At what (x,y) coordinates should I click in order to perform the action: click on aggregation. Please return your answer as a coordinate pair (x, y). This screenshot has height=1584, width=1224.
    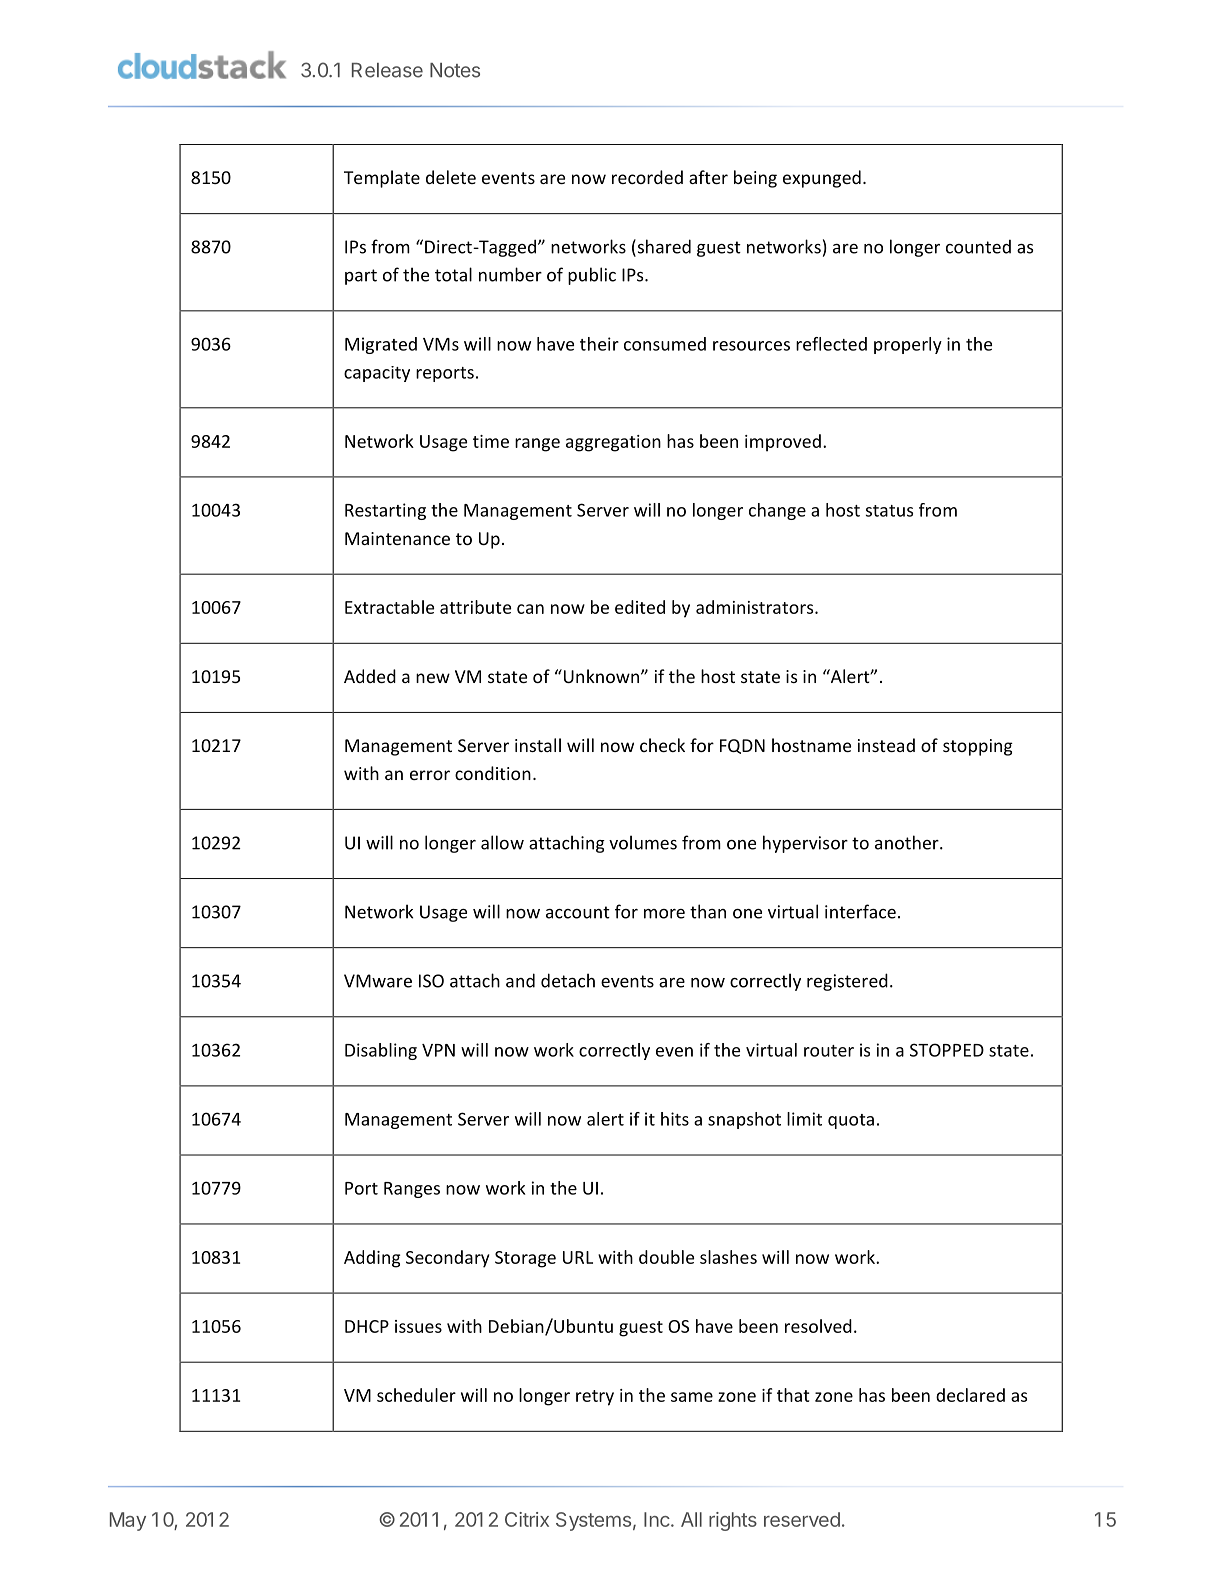
    Looking at the image, I should click on (613, 443).
